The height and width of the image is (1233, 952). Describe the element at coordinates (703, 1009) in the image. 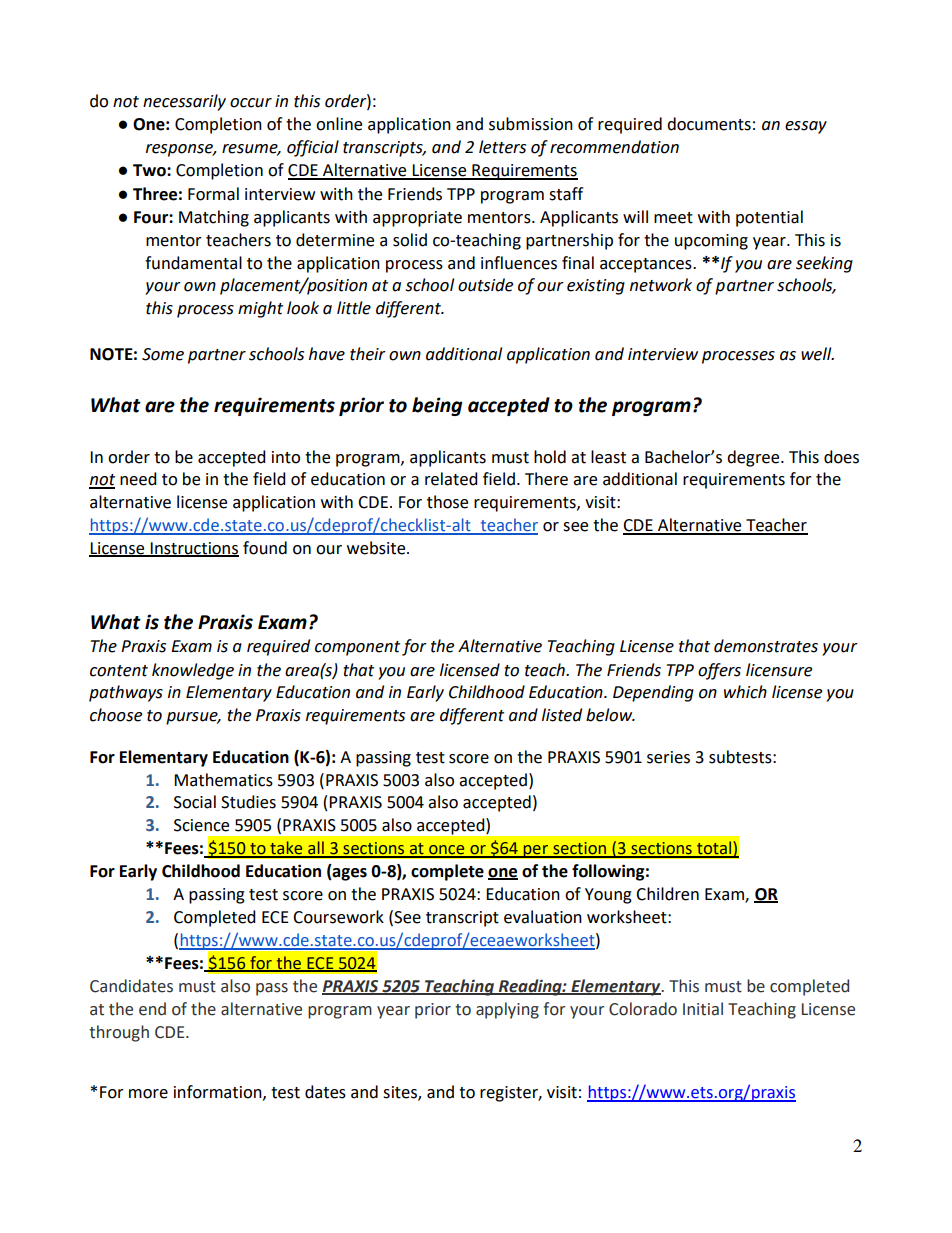

I see `Initial` at that location.
